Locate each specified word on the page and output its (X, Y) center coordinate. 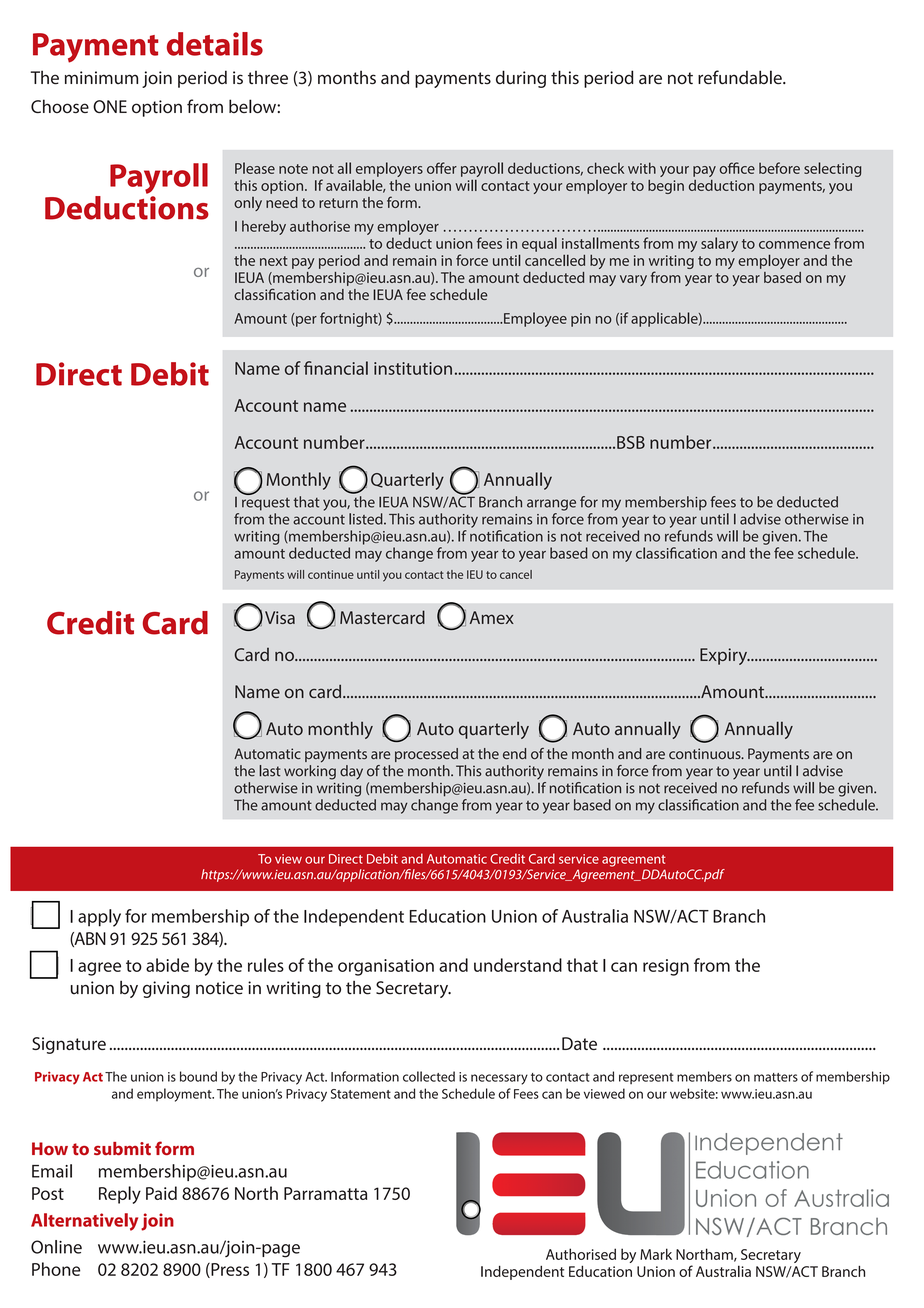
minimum (101, 77)
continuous (706, 753)
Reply (120, 1195)
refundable (741, 77)
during (521, 79)
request (266, 504)
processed (426, 755)
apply (99, 918)
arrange (551, 505)
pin (581, 320)
